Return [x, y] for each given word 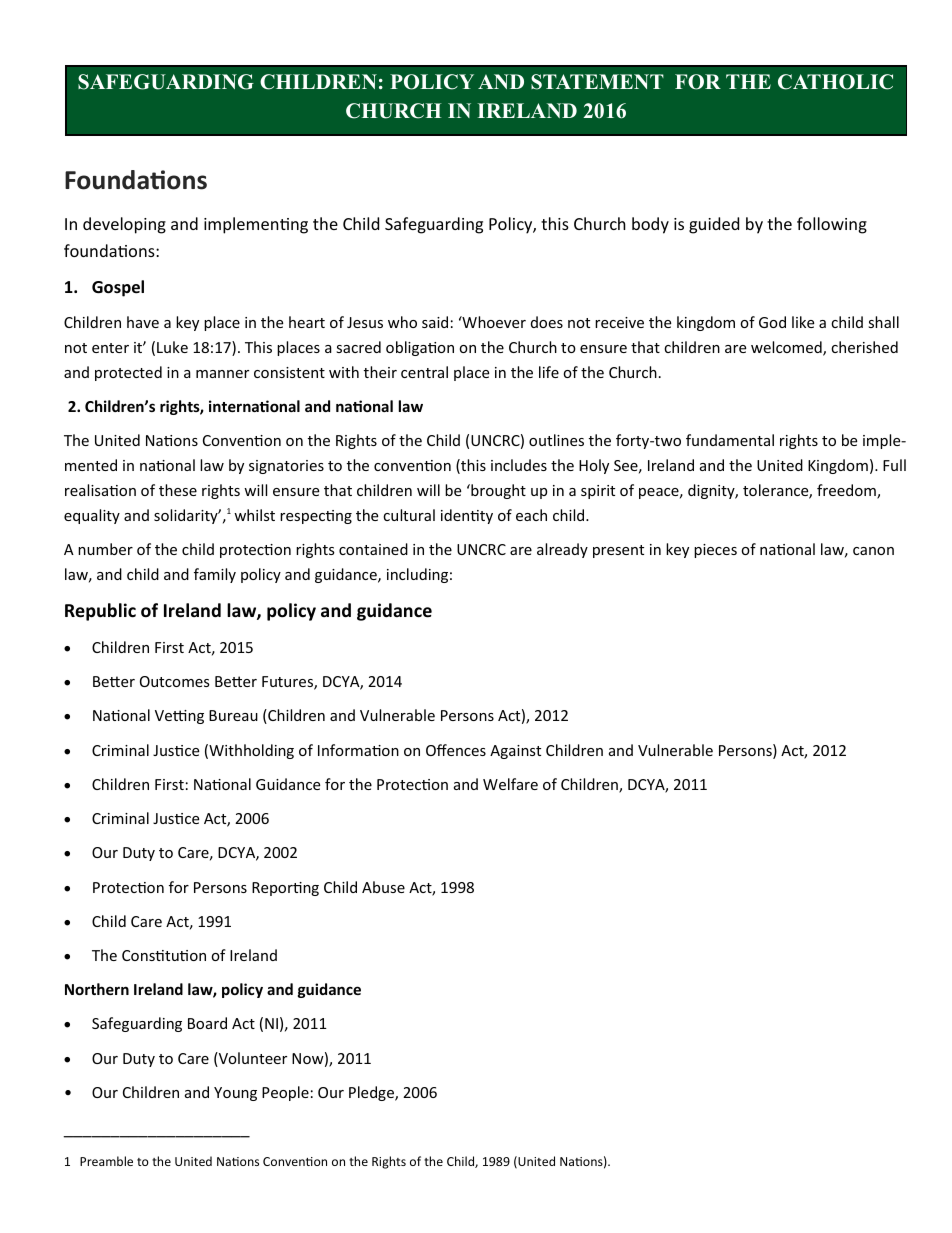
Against [515, 752]
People [285, 1093]
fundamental [730, 440]
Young [235, 1094]
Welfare [510, 784]
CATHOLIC [835, 82]
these [178, 490]
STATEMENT [597, 82]
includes [519, 465]
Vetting [179, 717]
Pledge [372, 1093]
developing [124, 225]
